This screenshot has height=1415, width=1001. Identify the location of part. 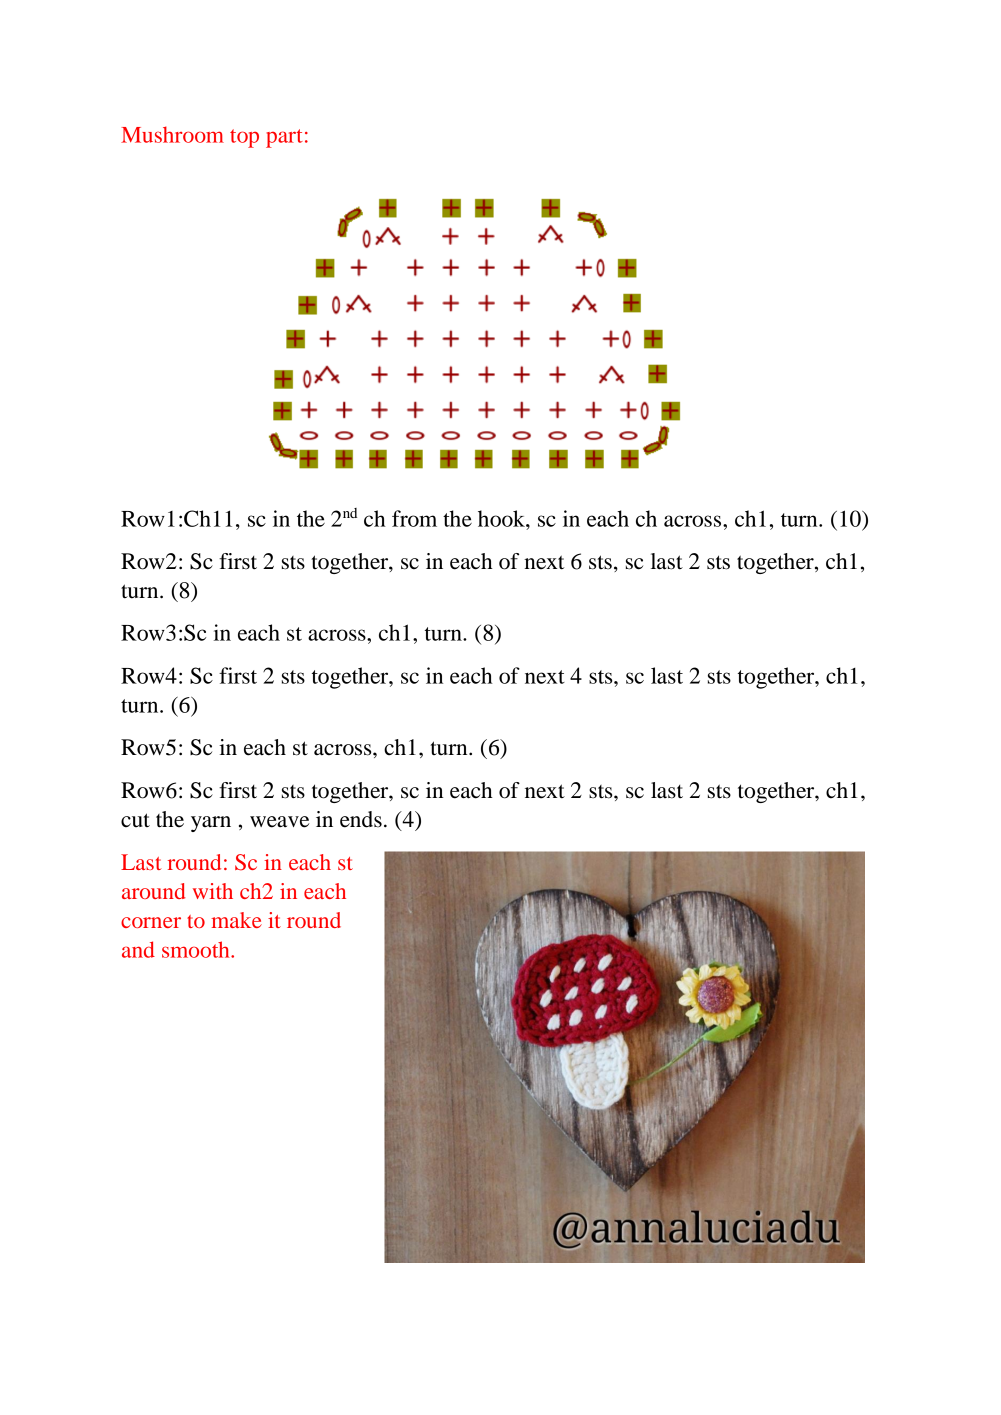
(284, 138).
